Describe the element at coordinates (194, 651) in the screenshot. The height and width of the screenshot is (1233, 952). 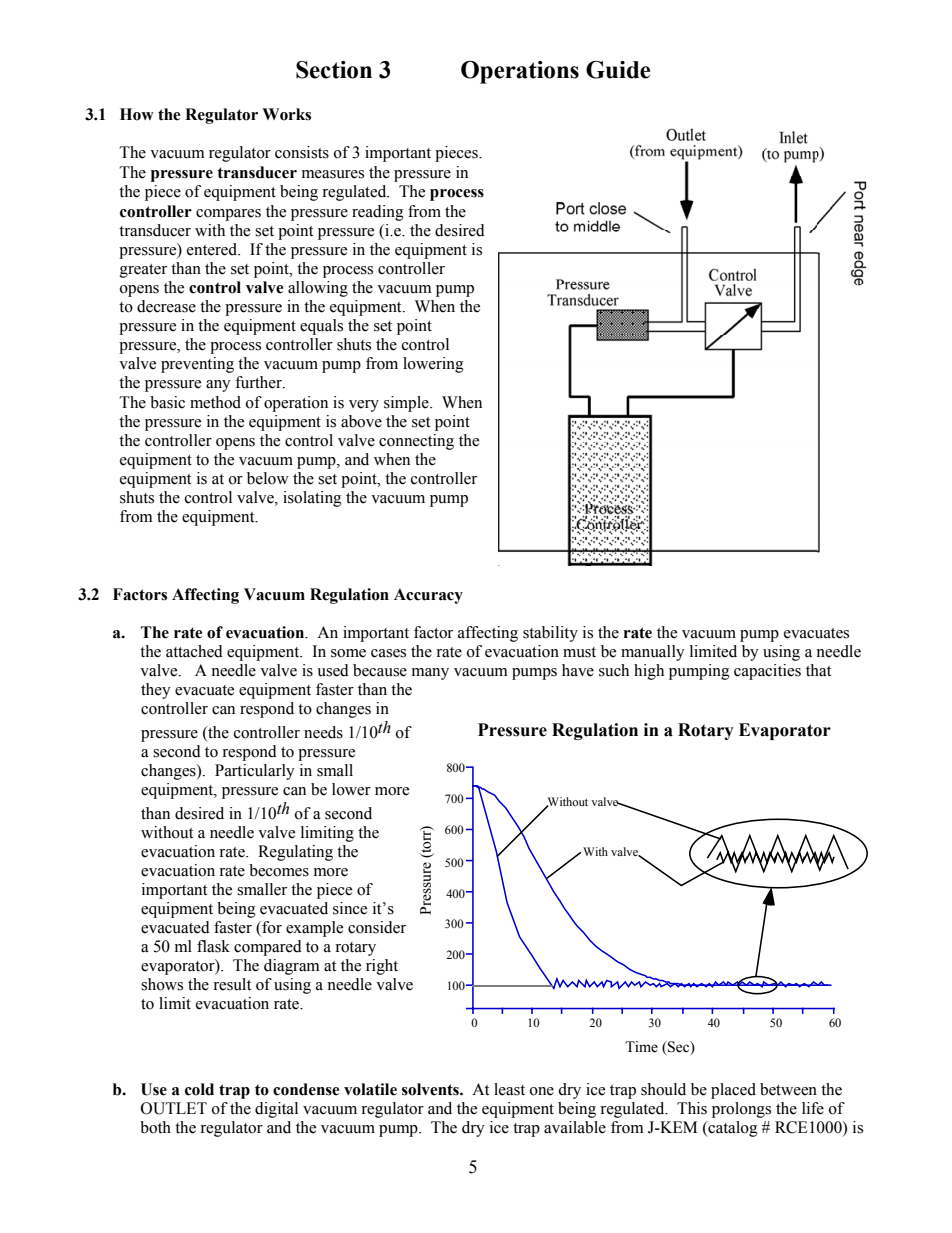
I see `attached` at that location.
